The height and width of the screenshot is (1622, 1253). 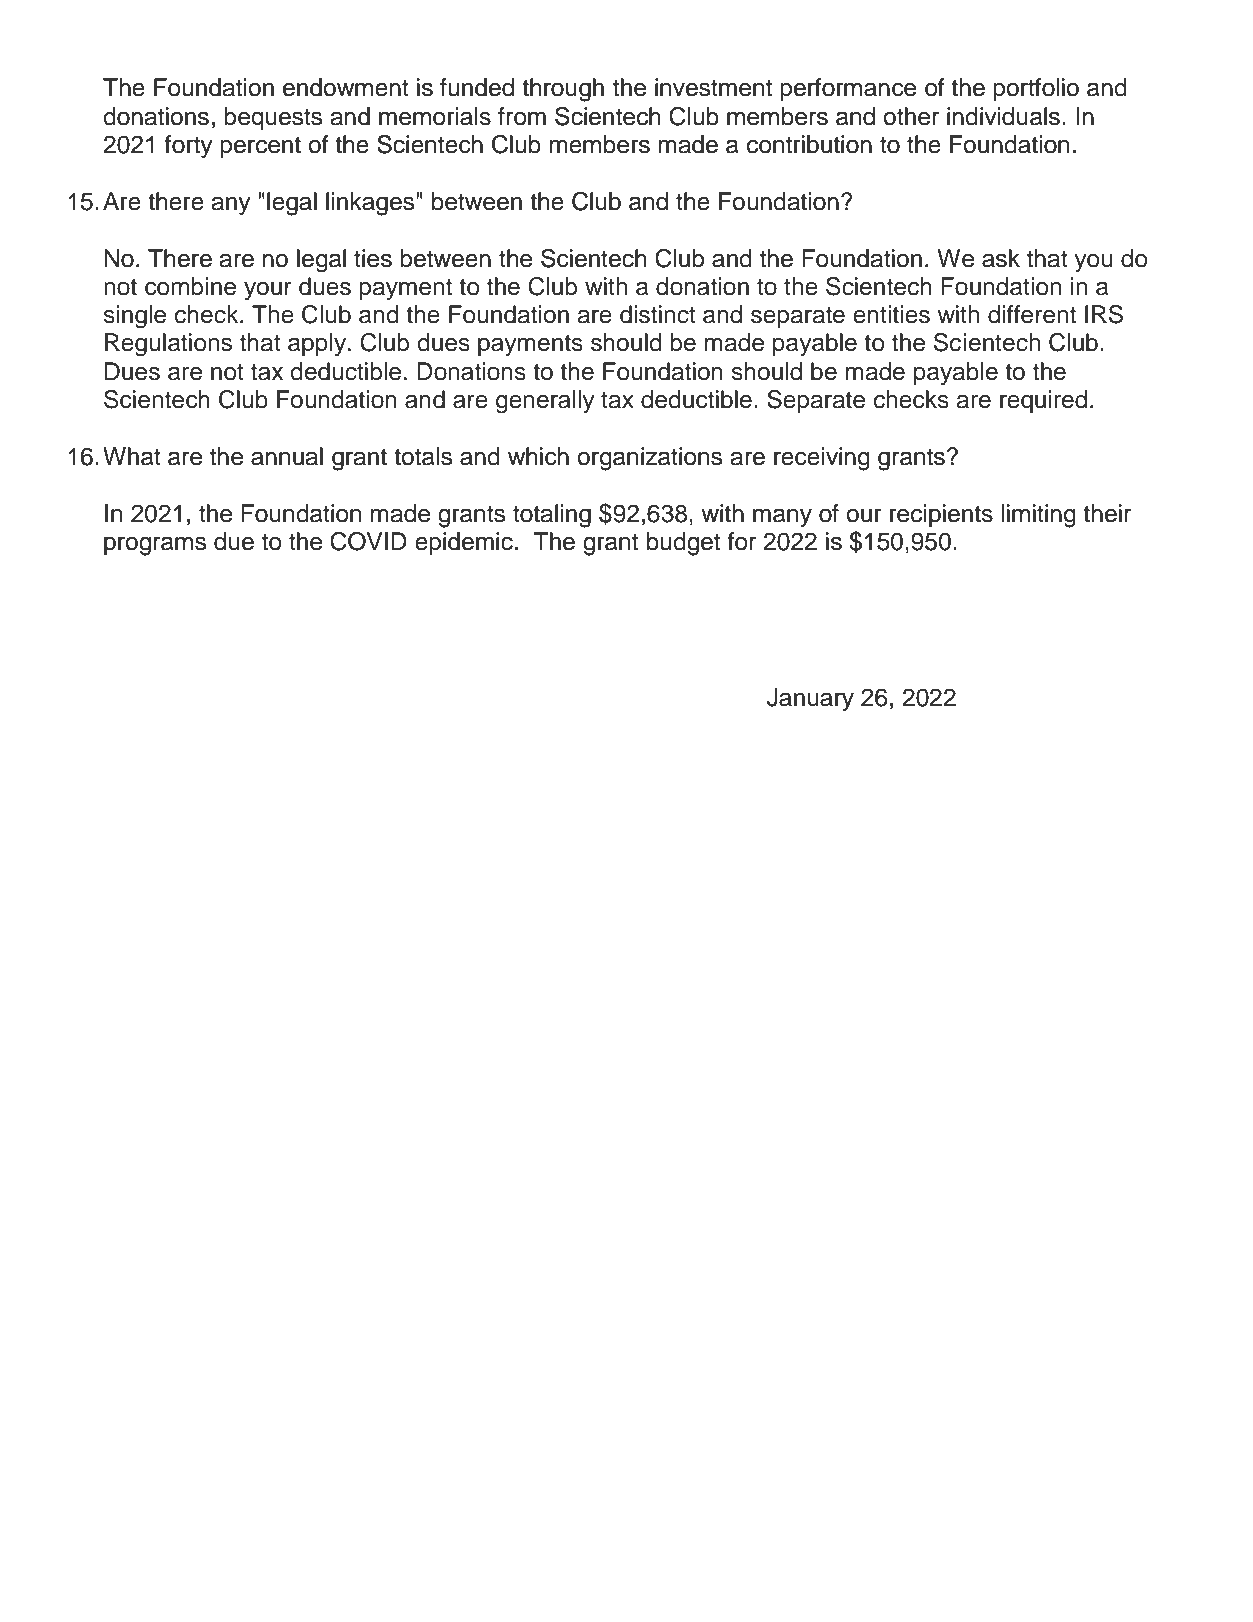 I want to click on ask, so click(x=1001, y=258).
